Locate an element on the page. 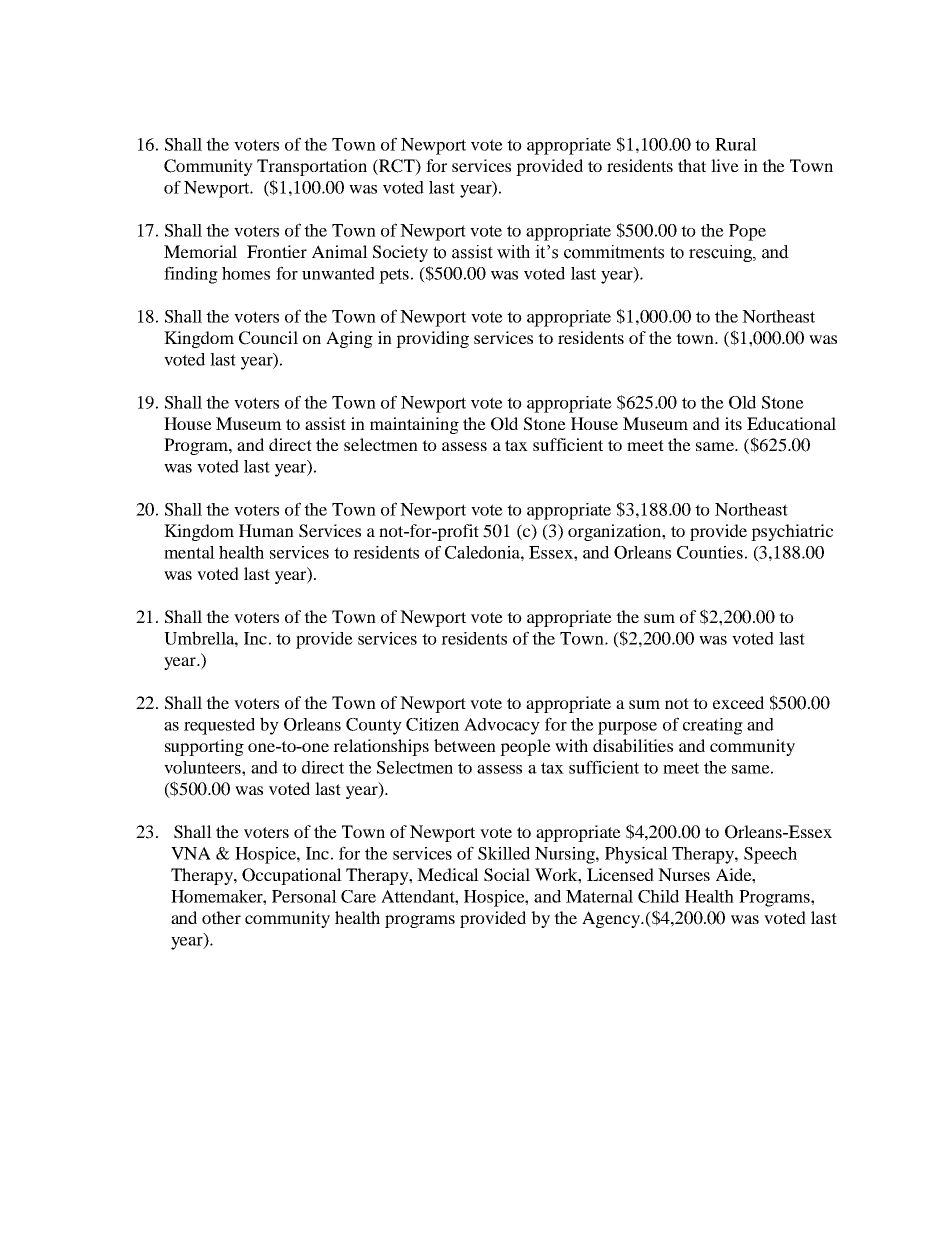 The image size is (952, 1233). live is located at coordinates (725, 165).
